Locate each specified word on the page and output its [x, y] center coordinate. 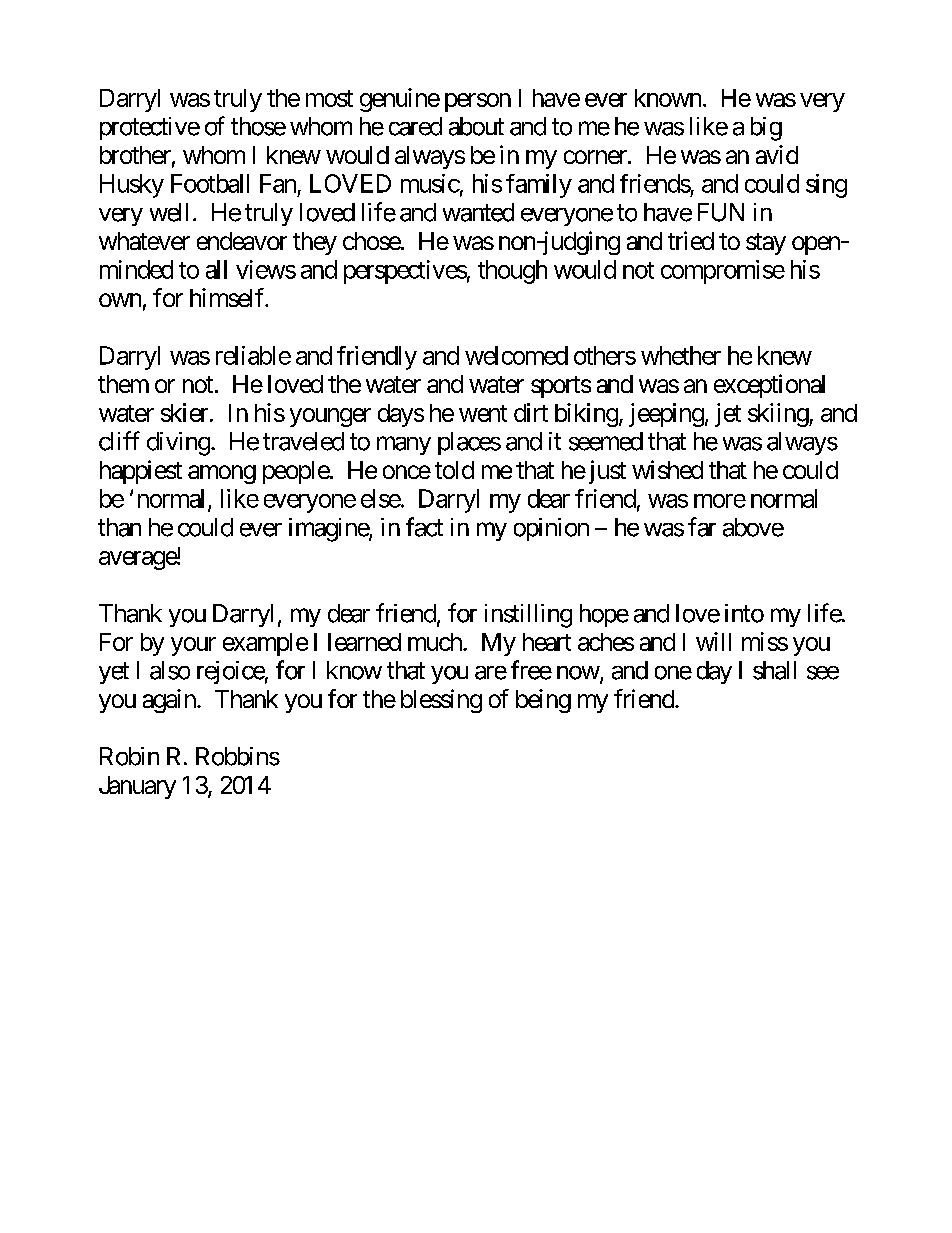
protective [150, 128]
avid [777, 154]
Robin [129, 756]
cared [415, 126]
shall [774, 670]
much [436, 642]
